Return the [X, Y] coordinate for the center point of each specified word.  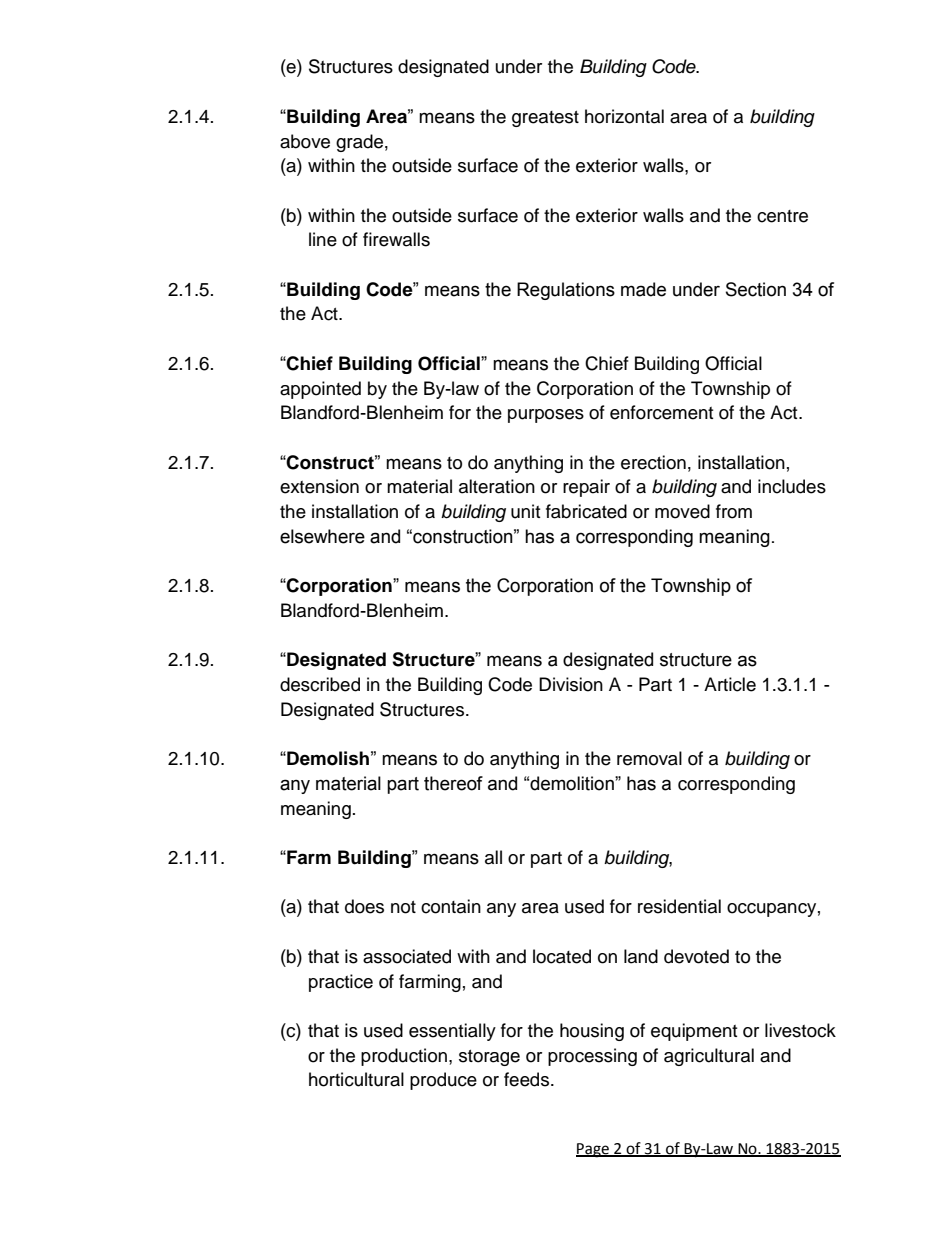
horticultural [356, 1079]
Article [730, 684]
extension [319, 486]
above [305, 141]
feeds [528, 1079]
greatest [545, 119]
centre [782, 216]
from [734, 511]
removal [649, 758]
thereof [453, 783]
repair [586, 488]
